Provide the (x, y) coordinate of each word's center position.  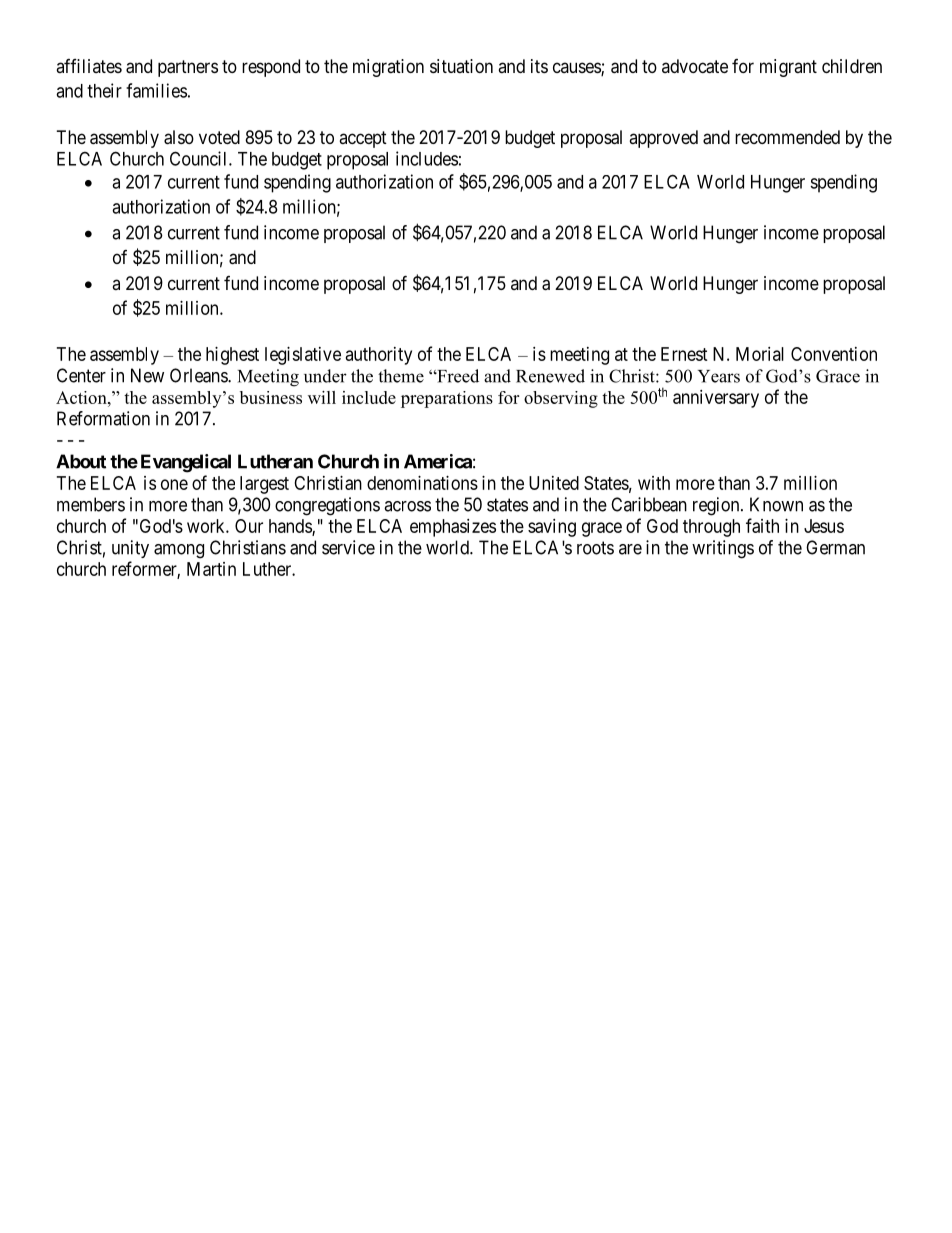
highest (232, 356)
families (156, 90)
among (179, 551)
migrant (788, 68)
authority (379, 356)
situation (461, 66)
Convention (834, 354)
